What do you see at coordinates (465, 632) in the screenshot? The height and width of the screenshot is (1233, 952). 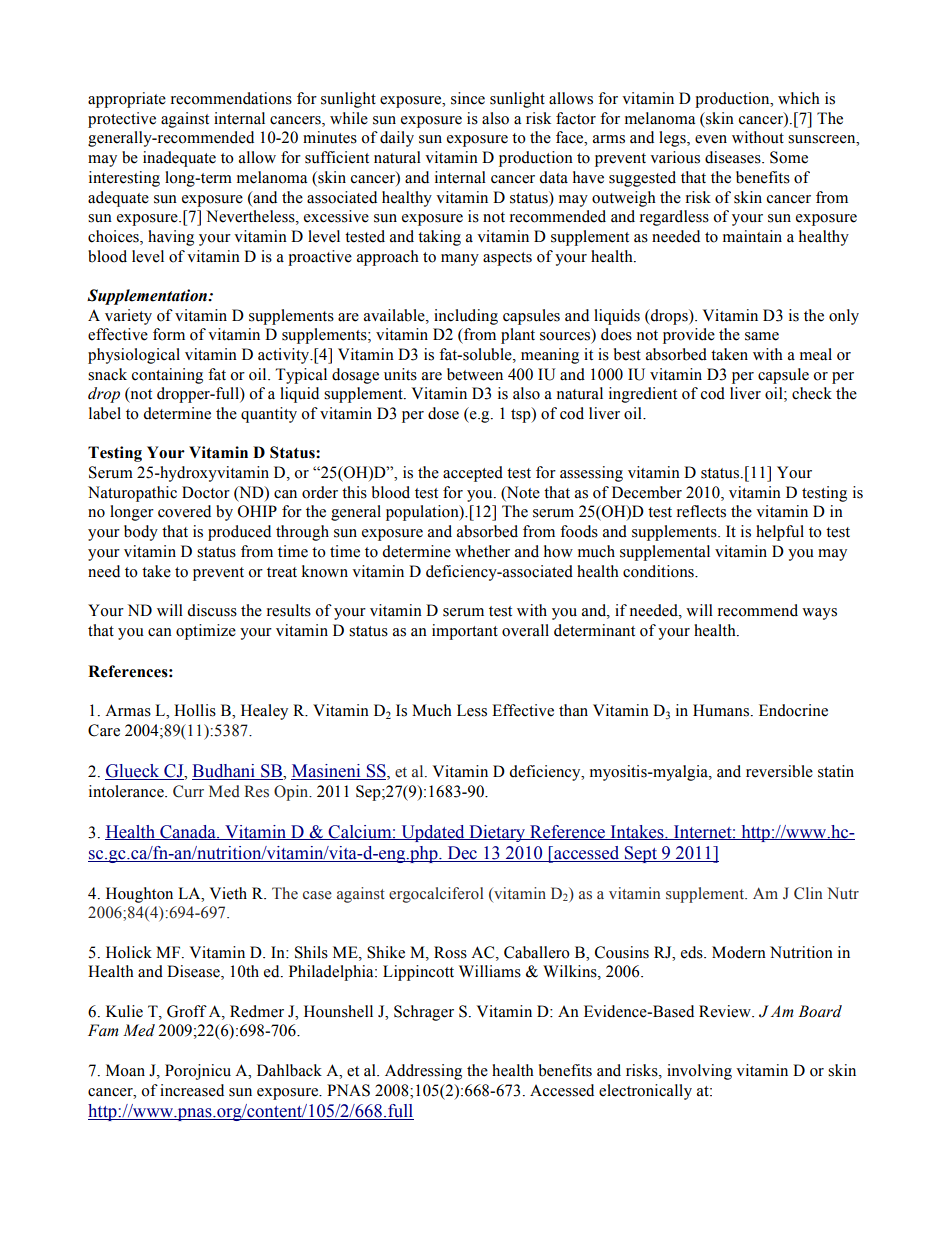 I see `important` at bounding box center [465, 632].
